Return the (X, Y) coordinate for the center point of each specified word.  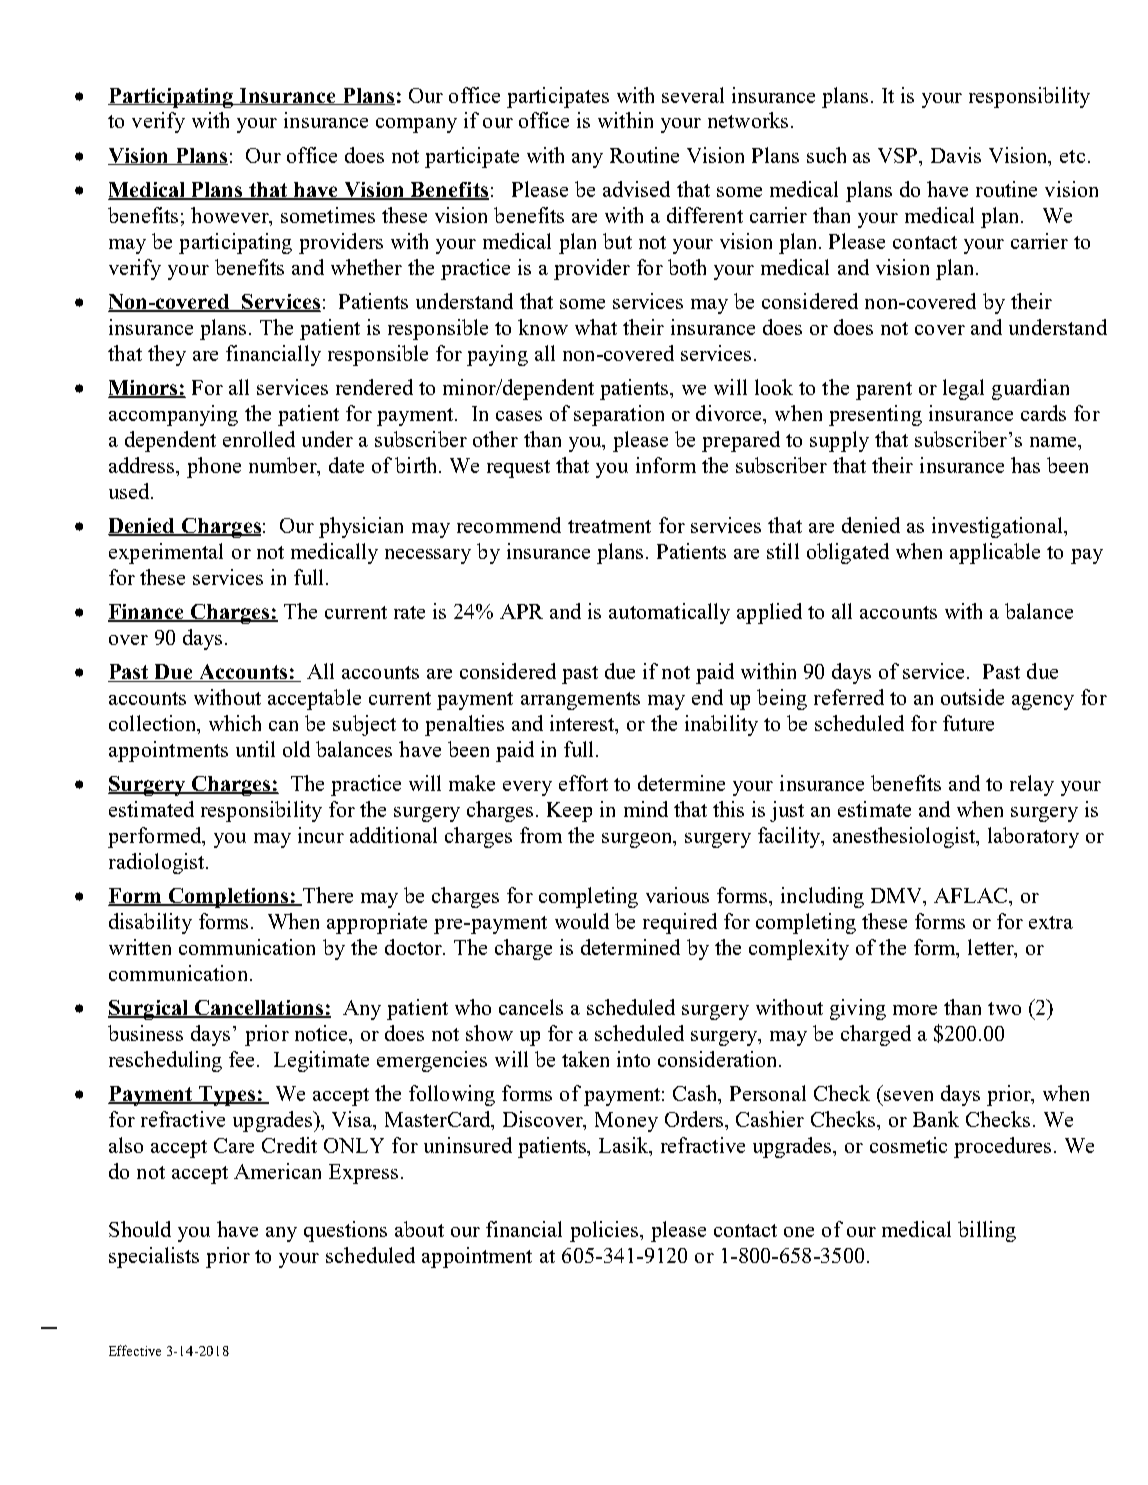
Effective (135, 1350)
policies (605, 1231)
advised (636, 189)
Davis (956, 155)
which (235, 723)
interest (583, 724)
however (231, 216)
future (968, 723)
